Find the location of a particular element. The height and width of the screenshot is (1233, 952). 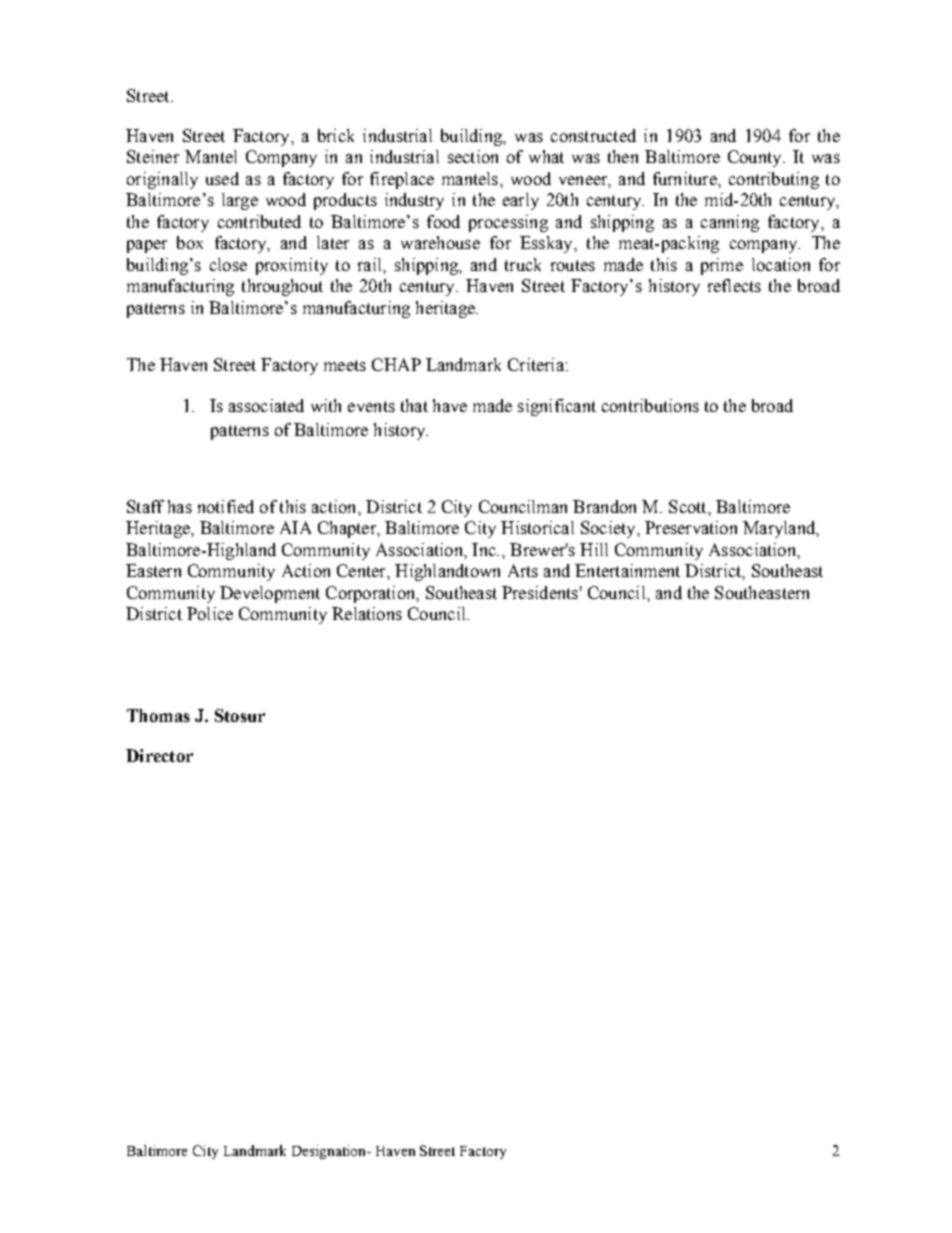

contributions is located at coordinates (650, 405).
